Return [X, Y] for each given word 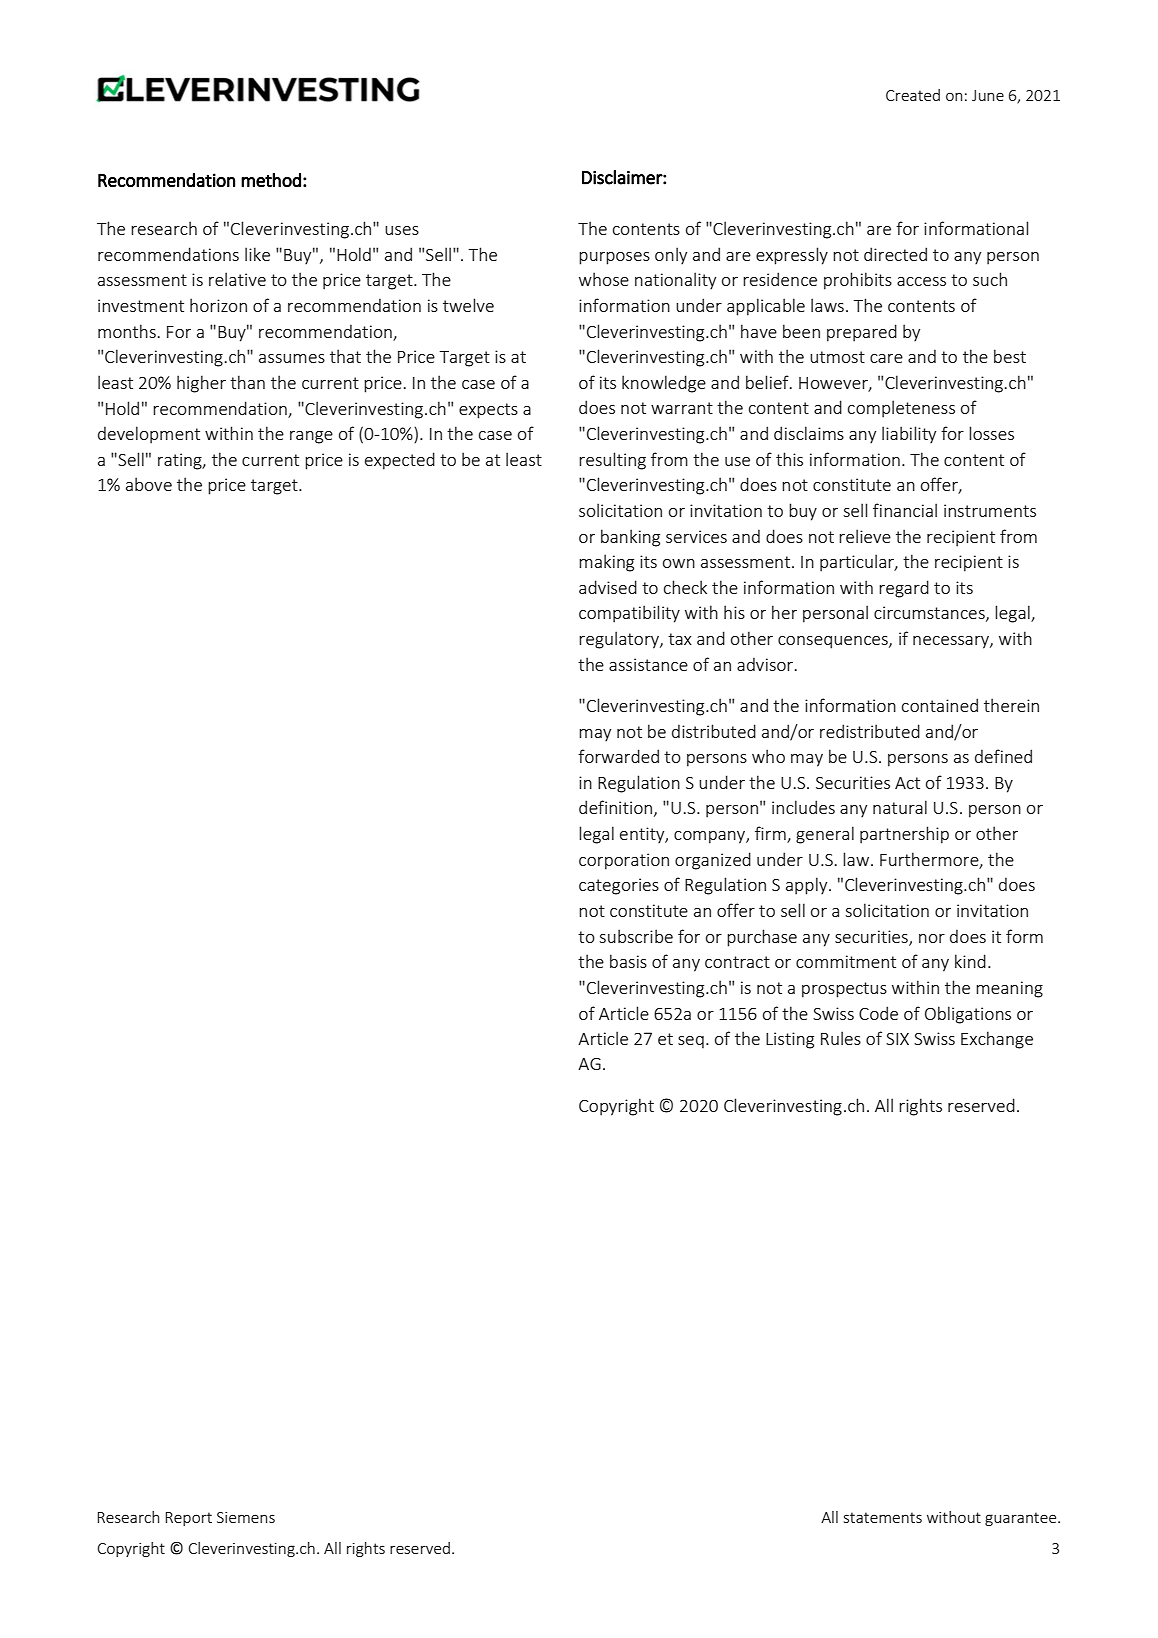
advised [608, 587]
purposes [614, 258]
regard [904, 589]
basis [628, 961]
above [149, 484]
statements [883, 1517]
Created [913, 95]
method [271, 180]
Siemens [246, 1517]
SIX [897, 1039]
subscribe [636, 936]
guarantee [1022, 1519]
